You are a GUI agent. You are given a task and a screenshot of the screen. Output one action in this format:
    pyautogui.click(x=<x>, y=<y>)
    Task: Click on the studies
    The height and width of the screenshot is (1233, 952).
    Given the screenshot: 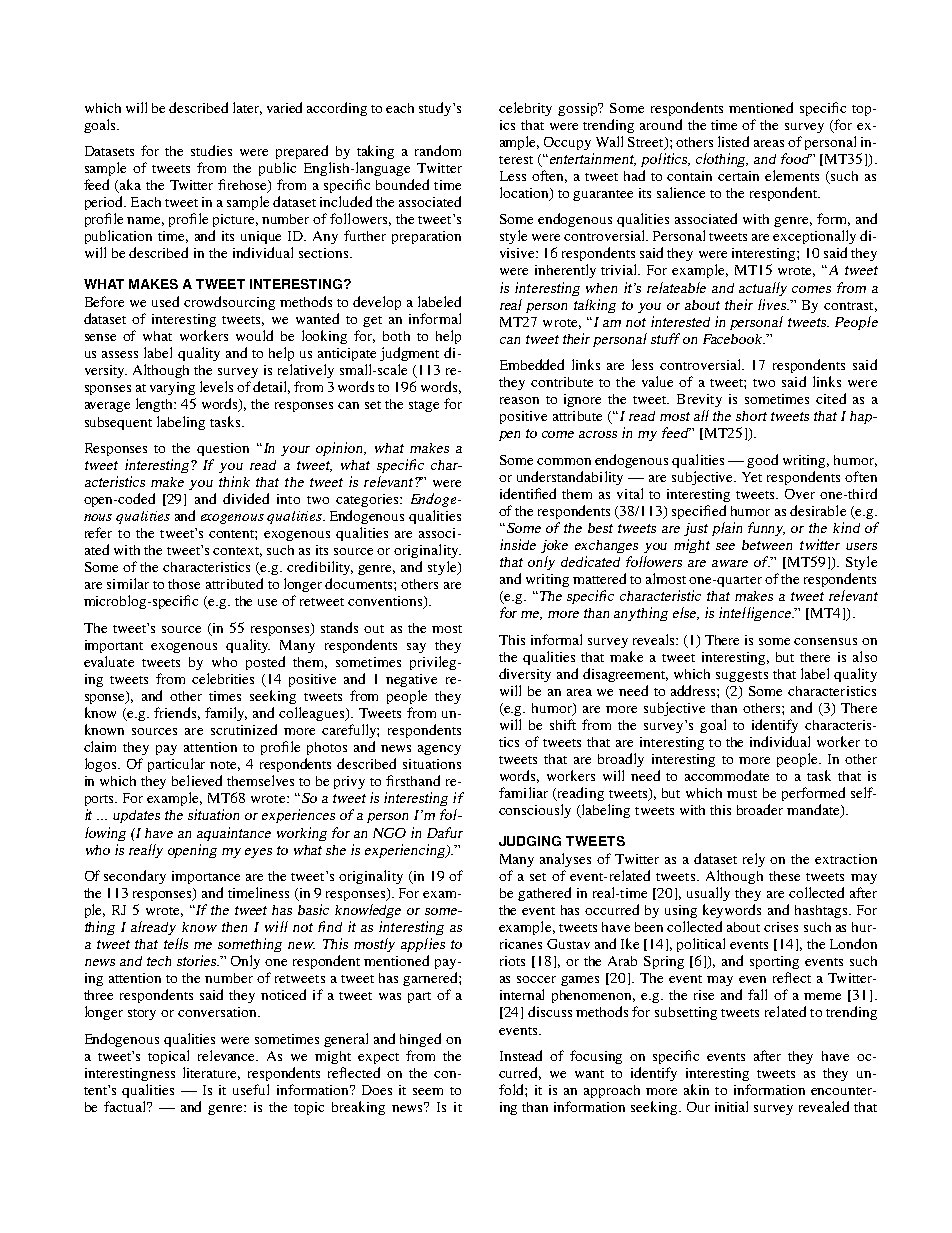 What is the action you would take?
    pyautogui.click(x=211, y=150)
